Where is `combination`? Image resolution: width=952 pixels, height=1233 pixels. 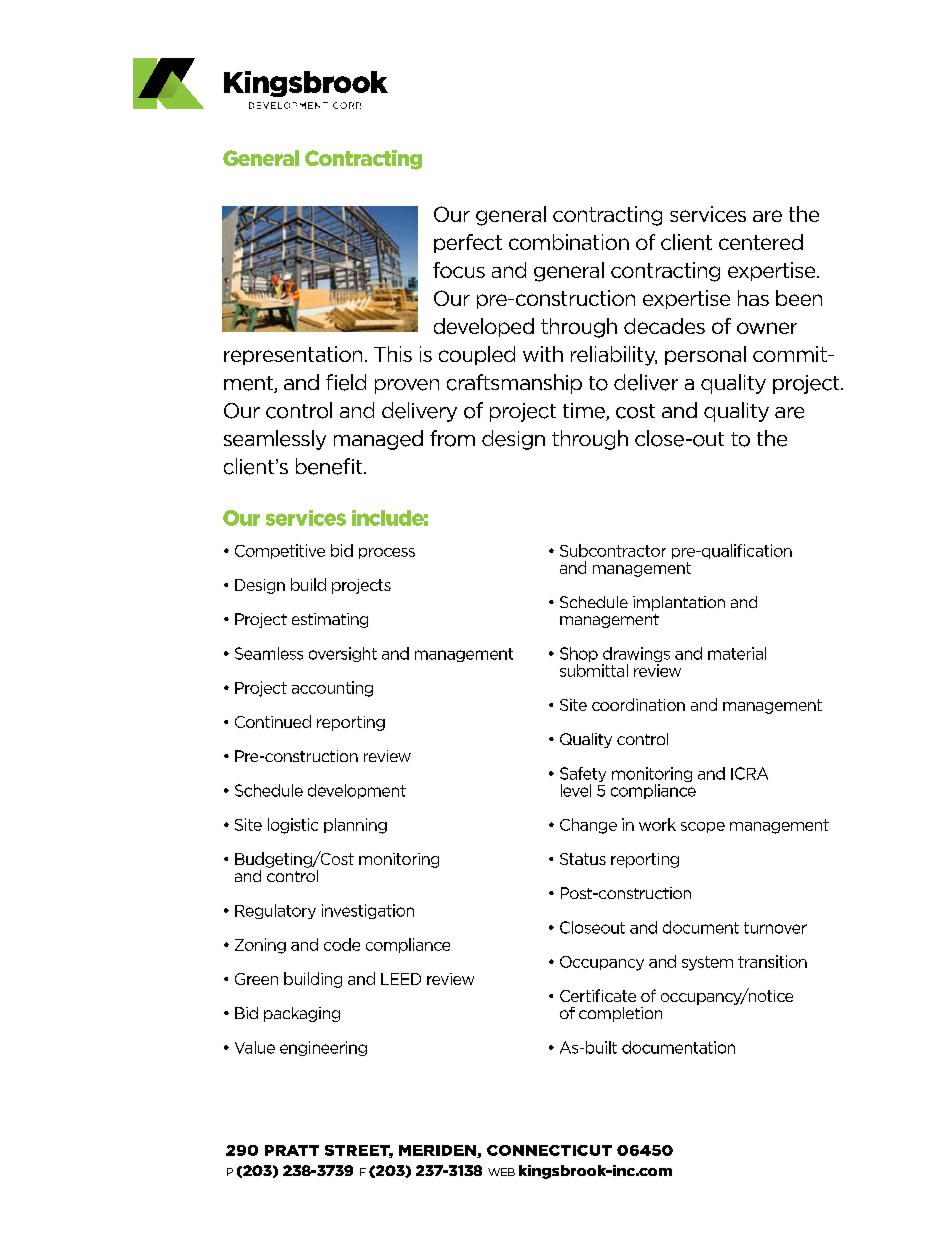
combination is located at coordinates (569, 242).
